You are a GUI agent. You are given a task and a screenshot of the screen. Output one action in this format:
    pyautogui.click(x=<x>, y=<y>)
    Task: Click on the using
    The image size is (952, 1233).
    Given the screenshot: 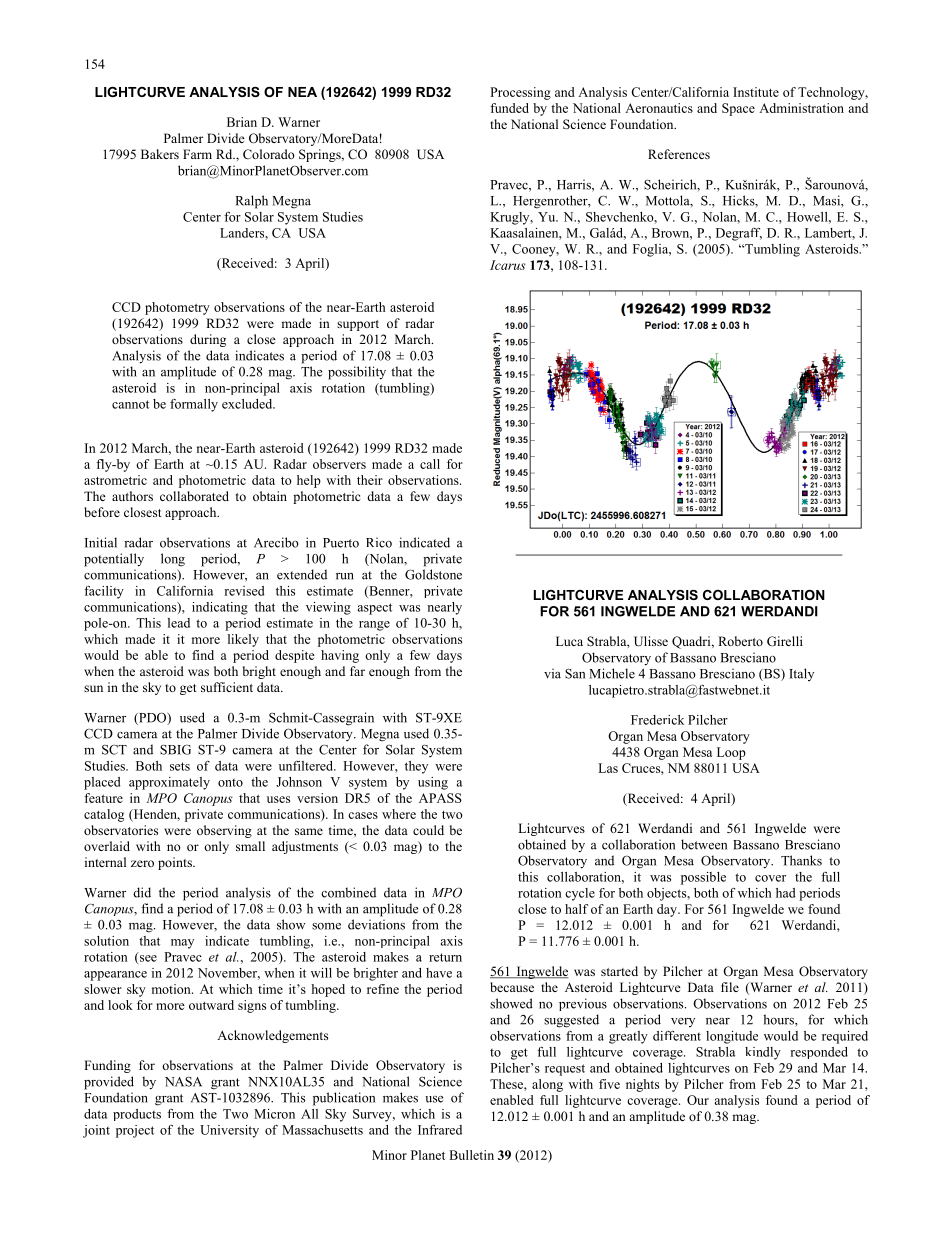 What is the action you would take?
    pyautogui.click(x=433, y=783)
